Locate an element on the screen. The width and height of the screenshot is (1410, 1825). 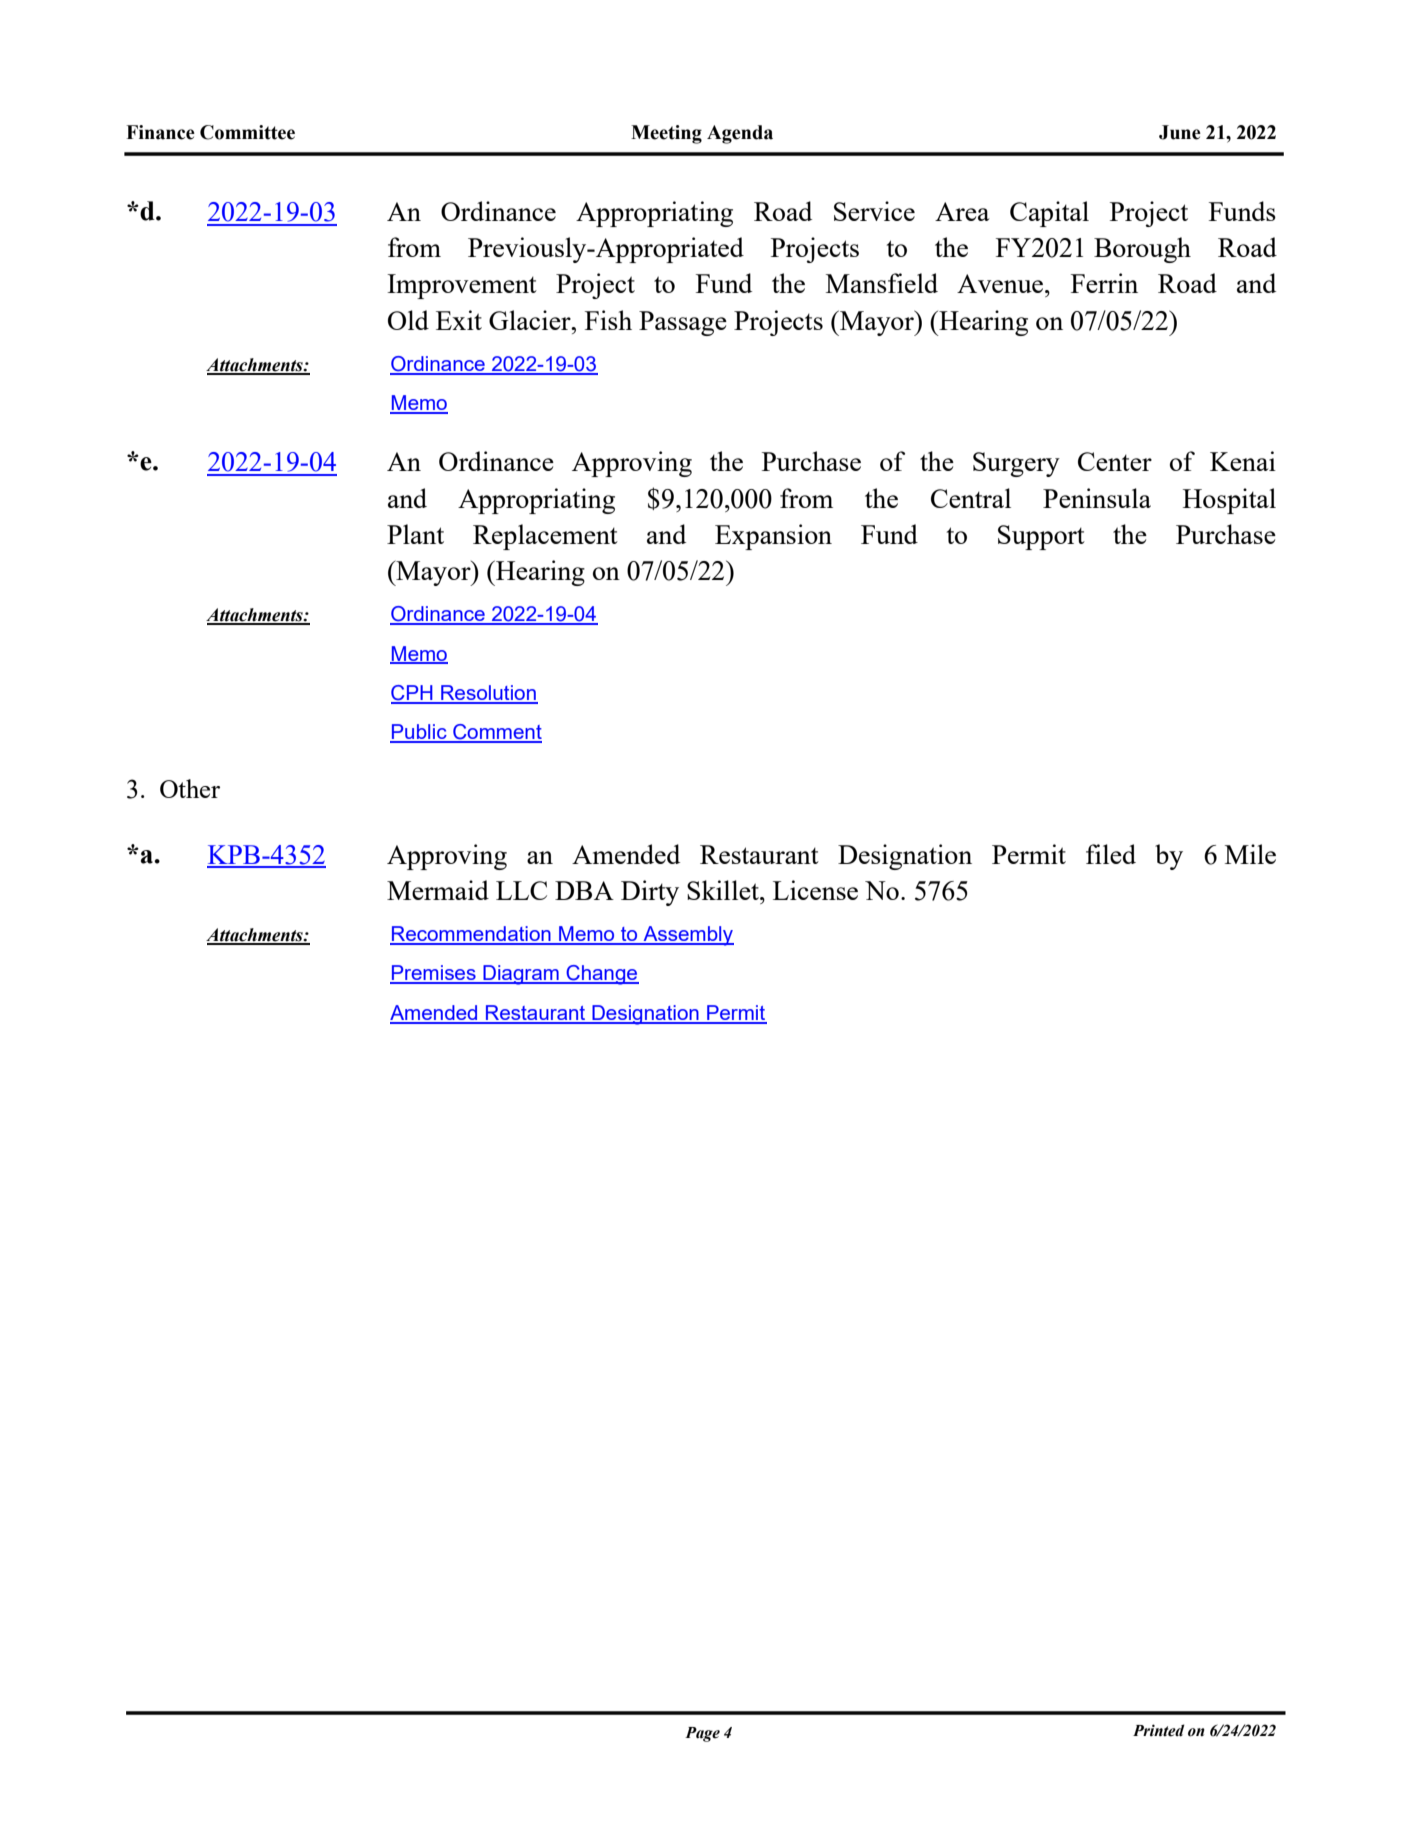
Printed is located at coordinates (1159, 1730).
